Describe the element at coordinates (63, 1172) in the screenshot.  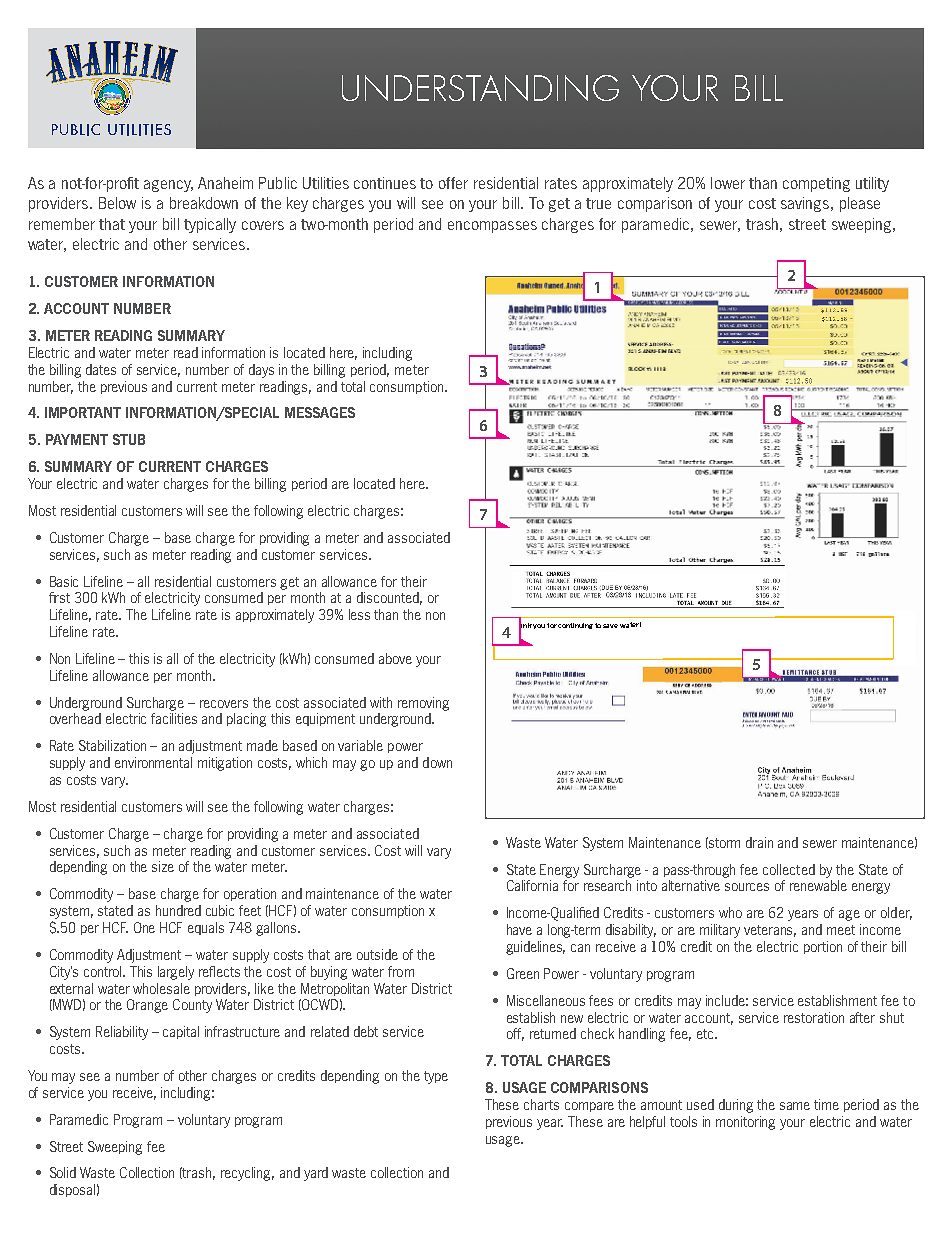
I see `Solid` at that location.
